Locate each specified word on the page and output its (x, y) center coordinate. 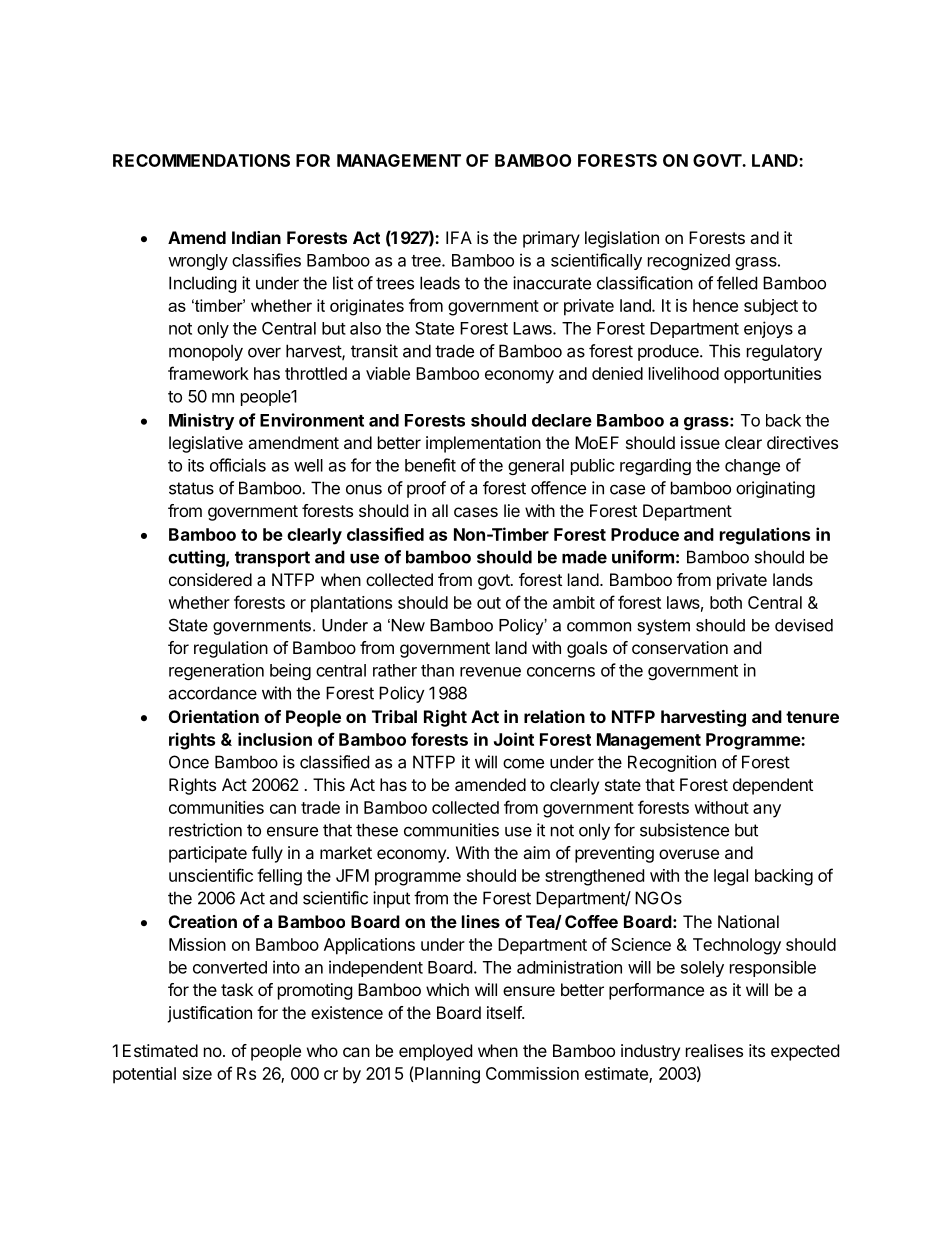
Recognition (672, 763)
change (752, 467)
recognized (689, 261)
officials (238, 465)
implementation (483, 444)
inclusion (275, 739)
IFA (459, 237)
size (197, 1073)
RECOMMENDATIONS (201, 160)
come (523, 763)
